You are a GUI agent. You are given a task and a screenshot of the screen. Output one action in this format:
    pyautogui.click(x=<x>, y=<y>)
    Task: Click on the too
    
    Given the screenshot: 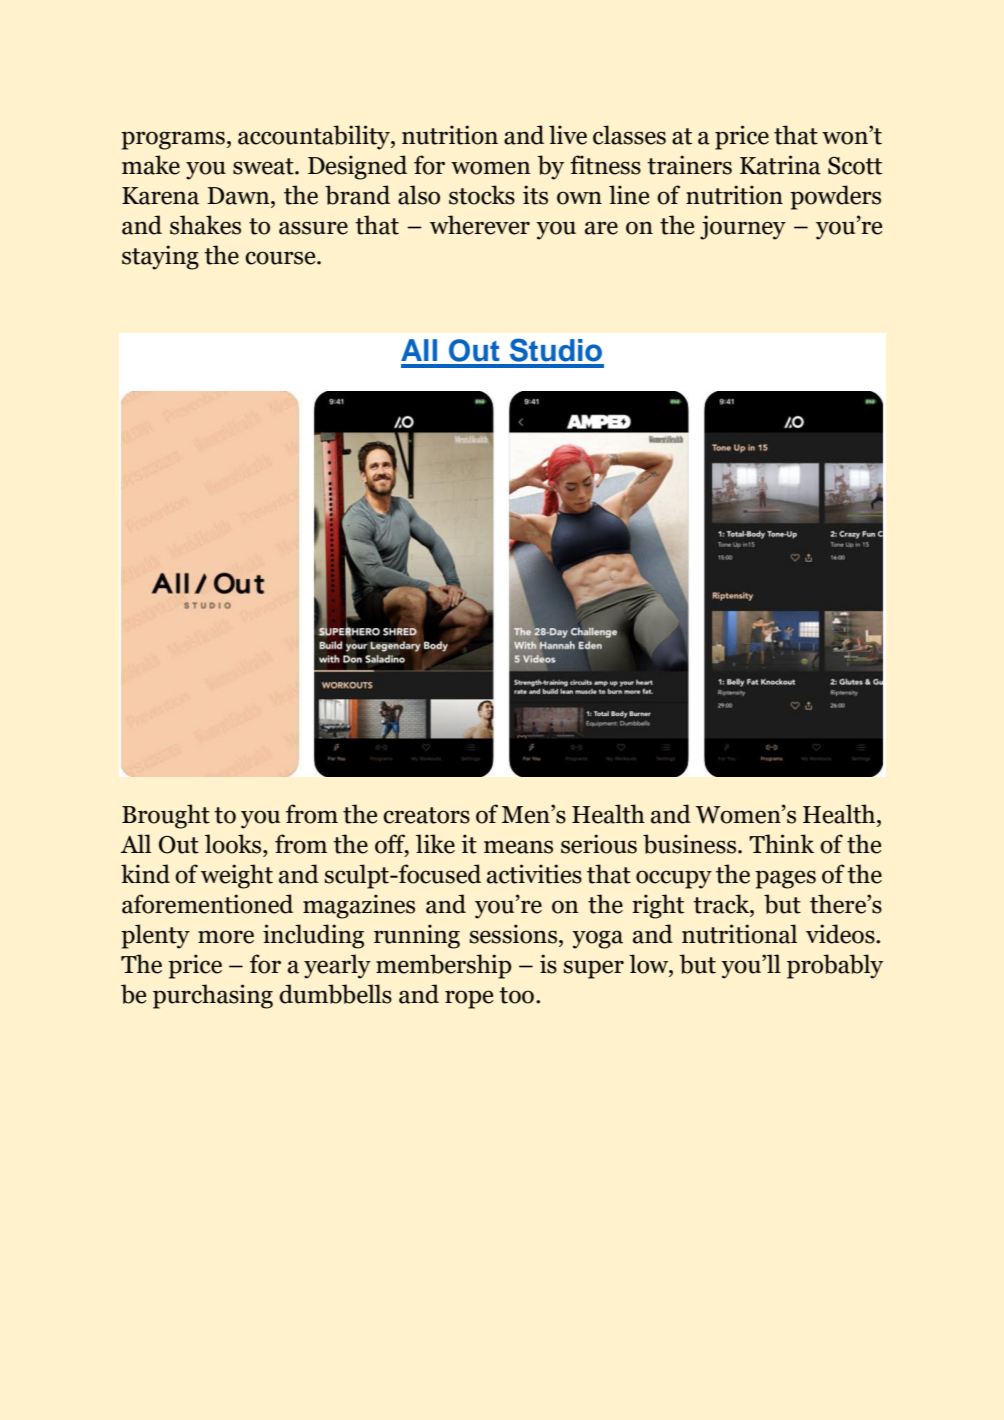 What is the action you would take?
    pyautogui.click(x=516, y=995)
